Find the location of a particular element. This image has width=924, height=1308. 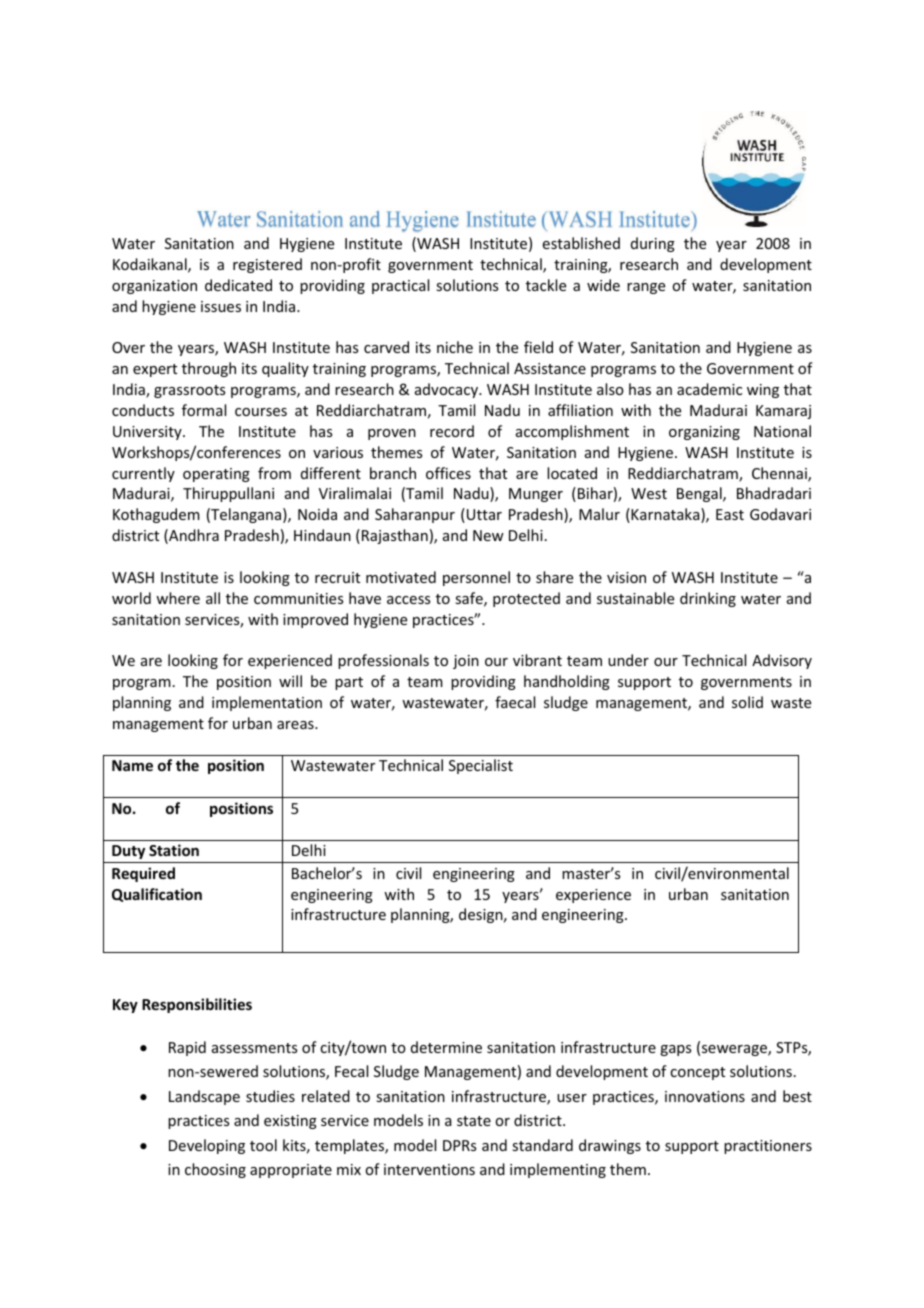

during is located at coordinates (653, 244).
